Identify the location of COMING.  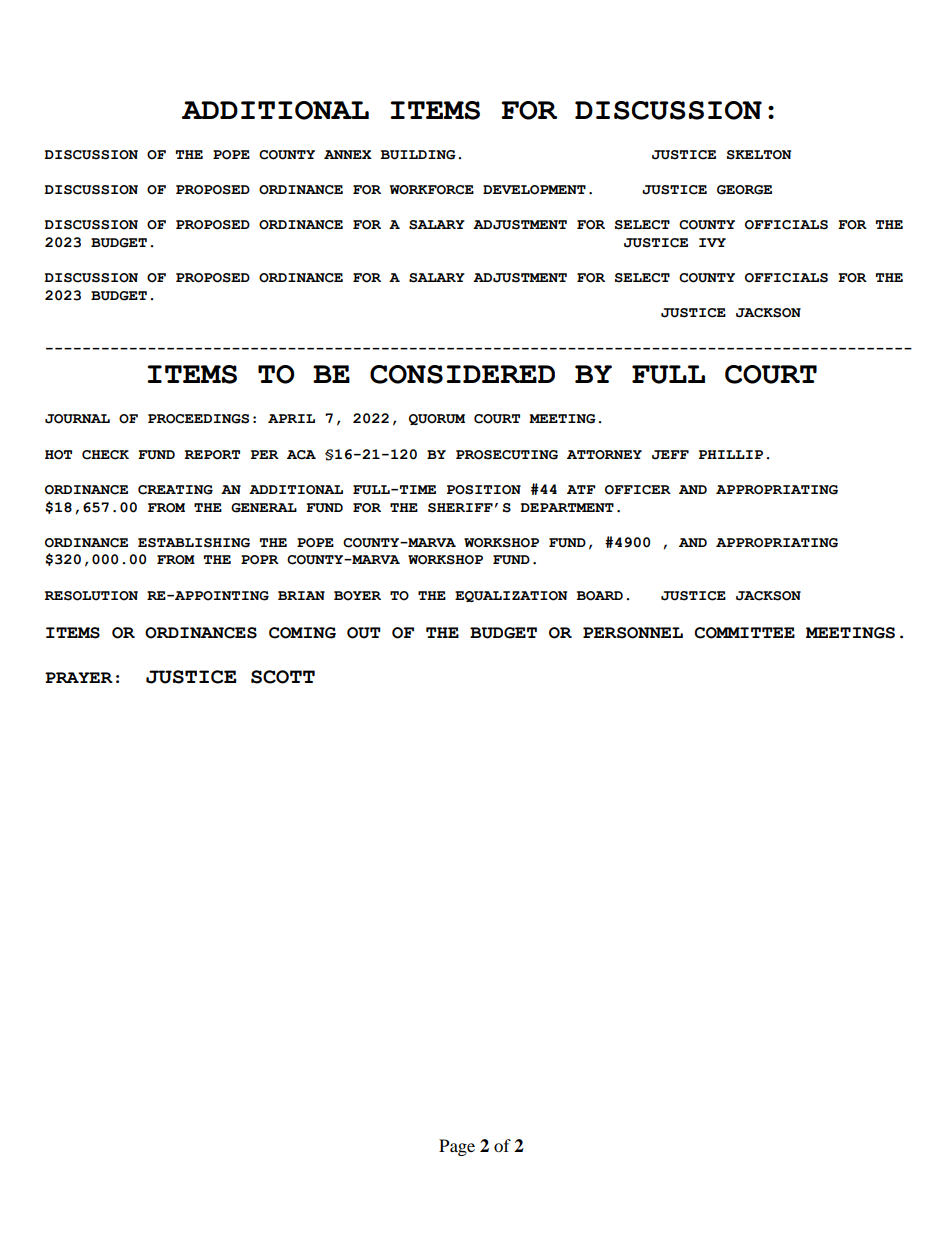
(302, 633).
